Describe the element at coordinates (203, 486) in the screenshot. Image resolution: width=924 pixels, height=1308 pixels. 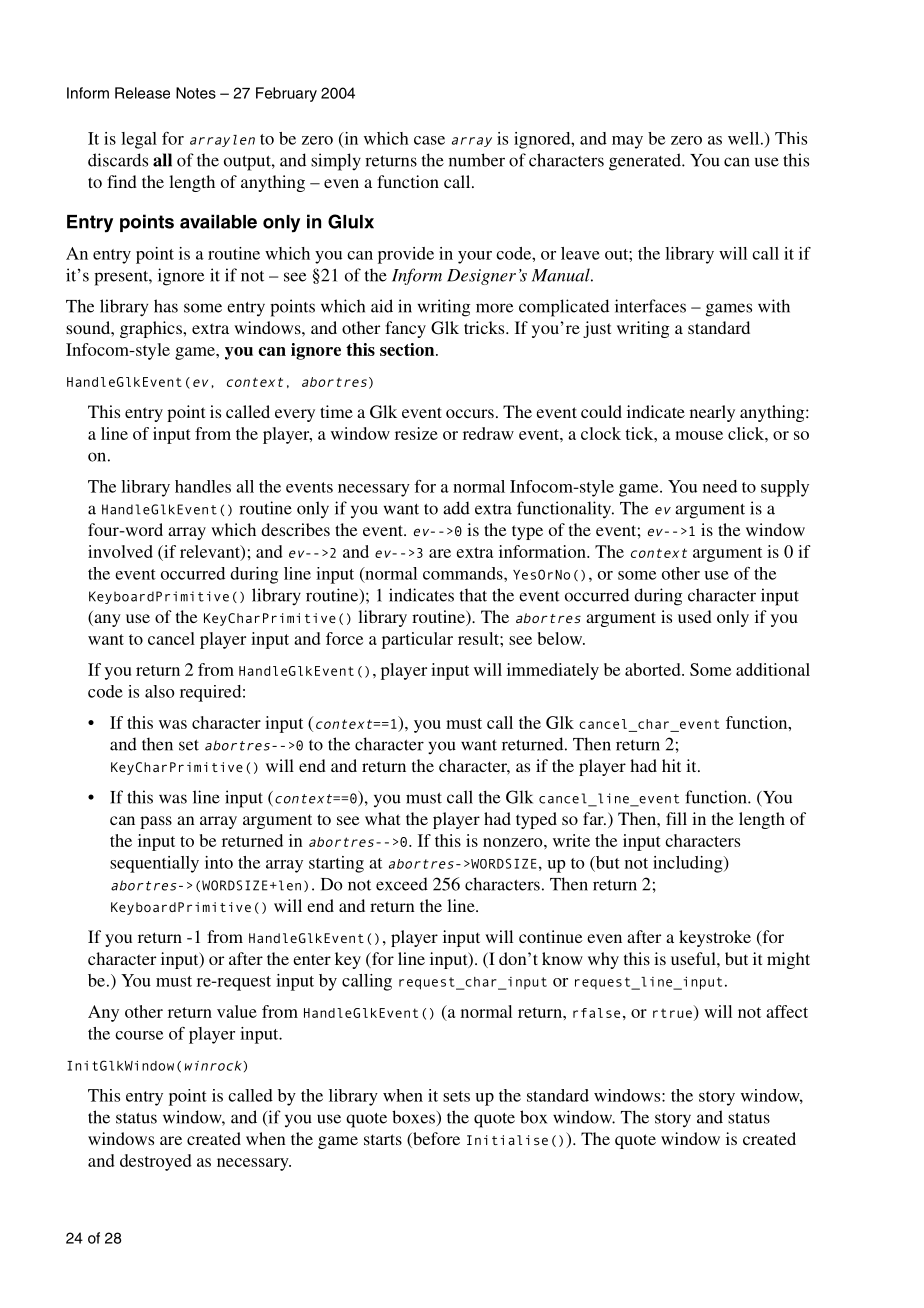
I see `handles` at that location.
